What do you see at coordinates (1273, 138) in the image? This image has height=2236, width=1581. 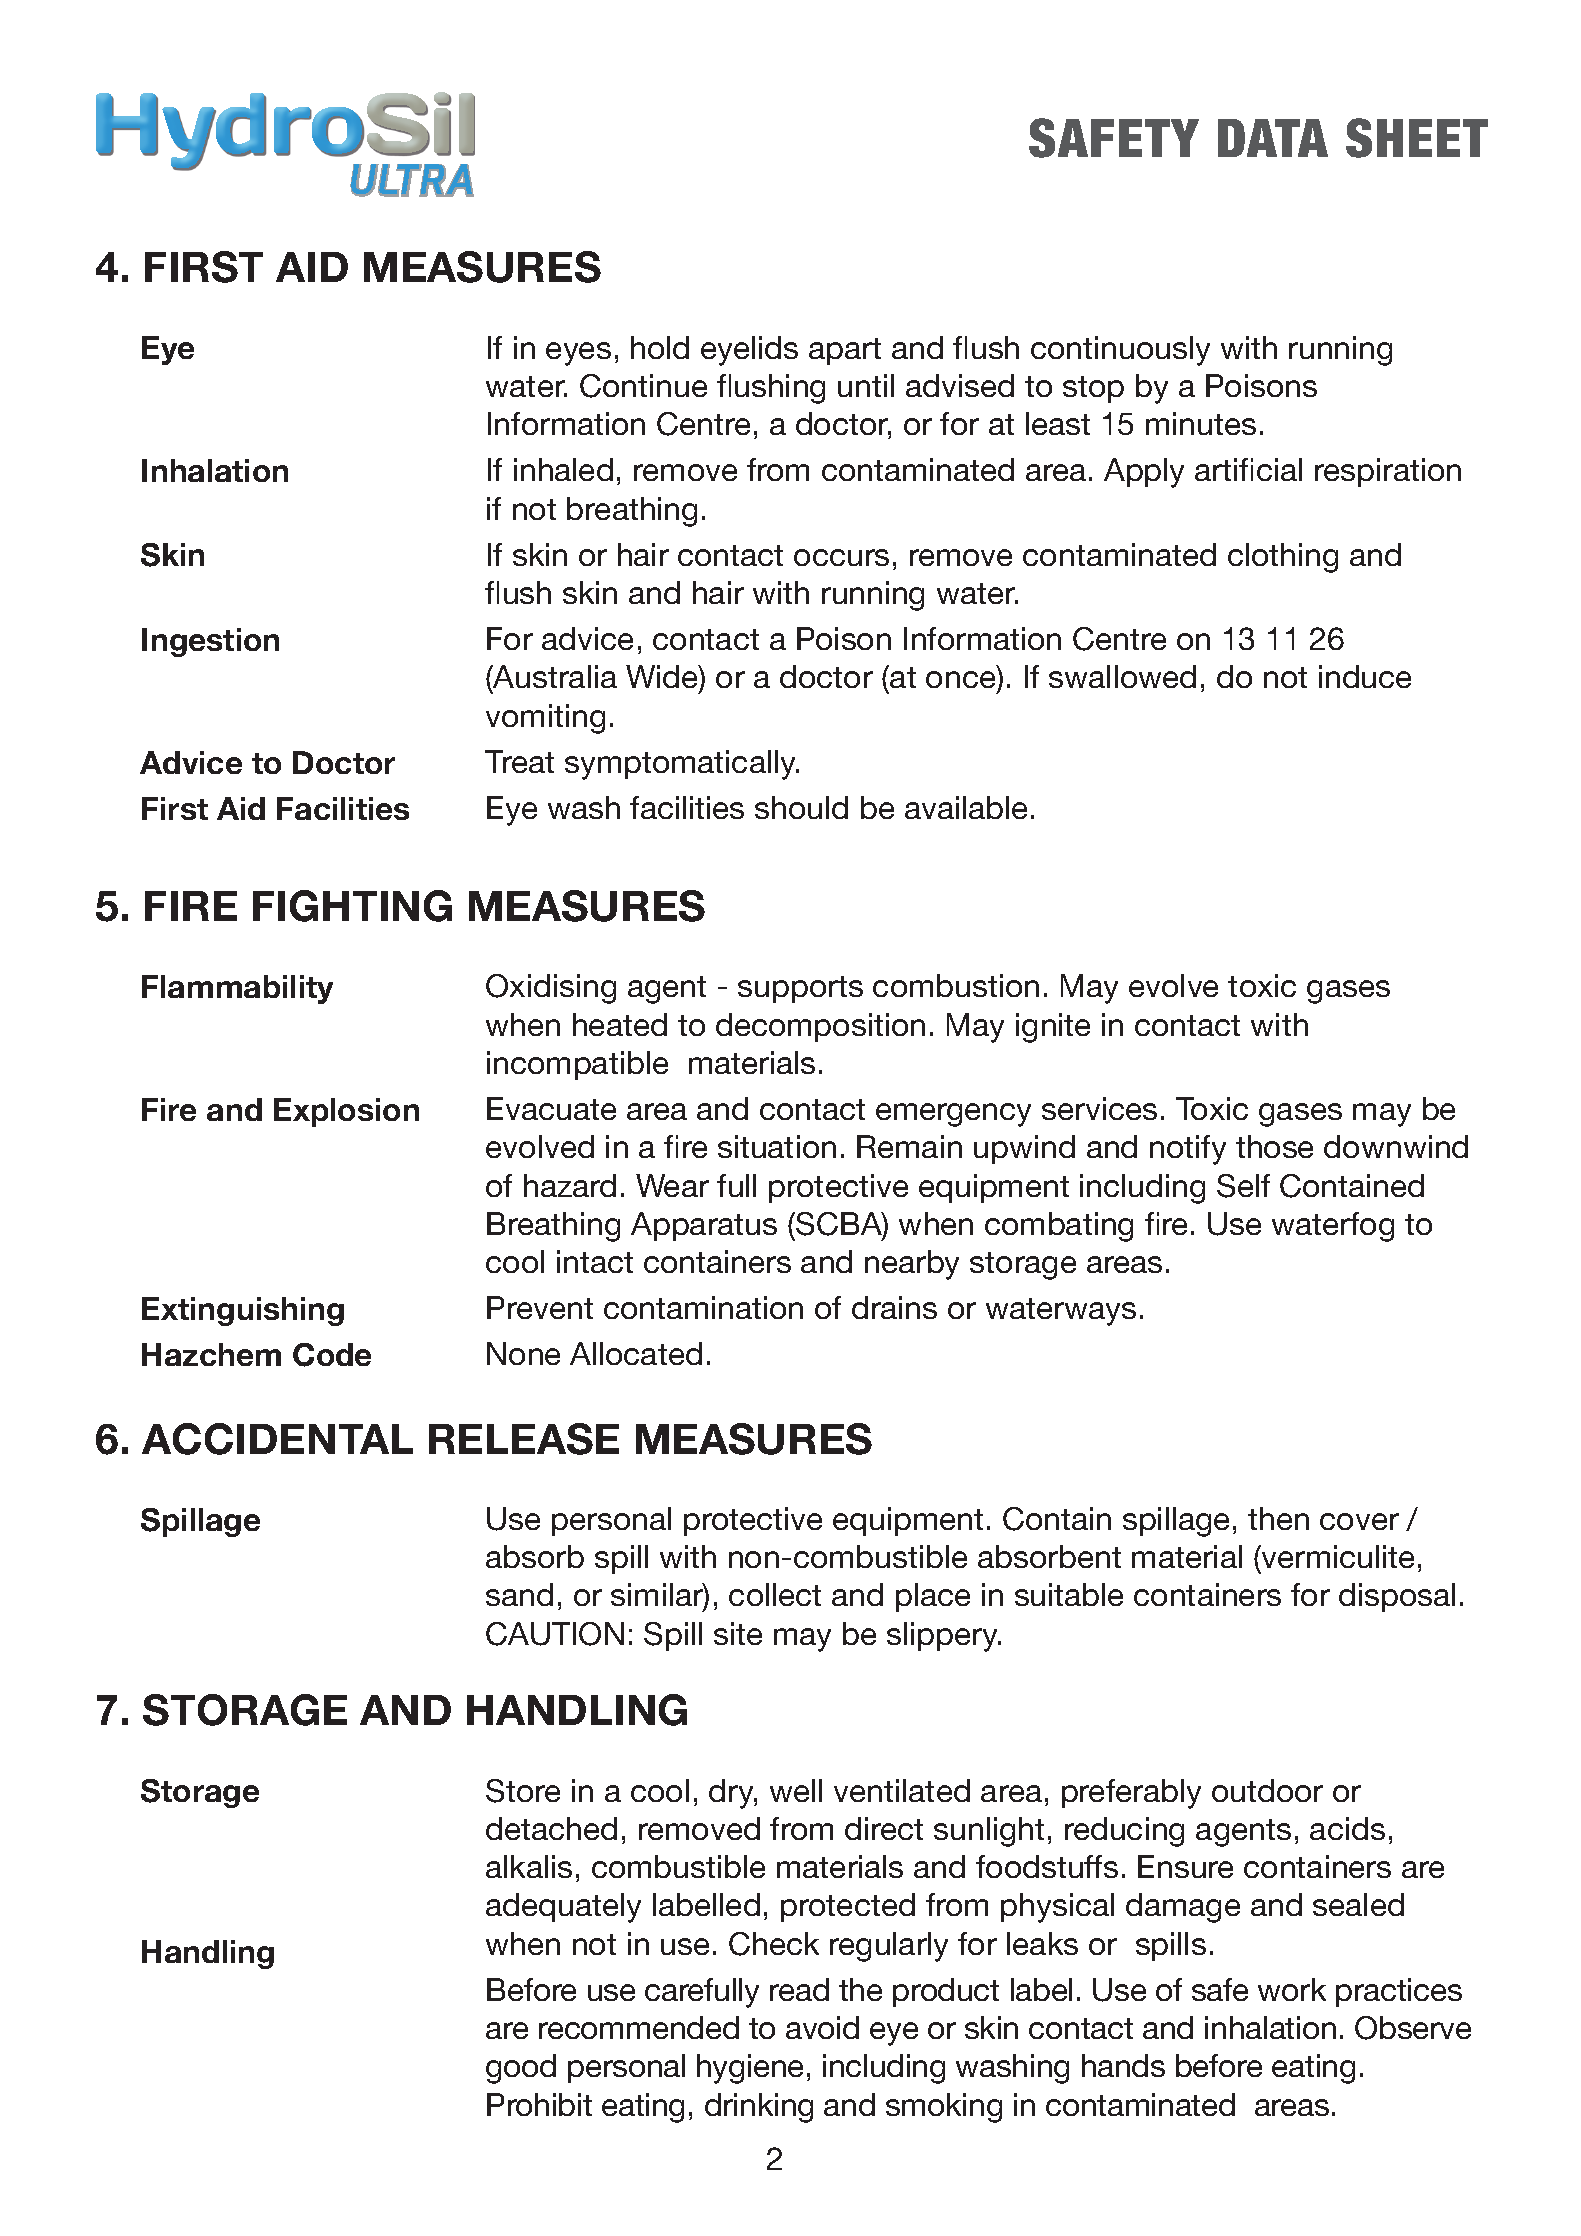 I see `DATA` at bounding box center [1273, 138].
